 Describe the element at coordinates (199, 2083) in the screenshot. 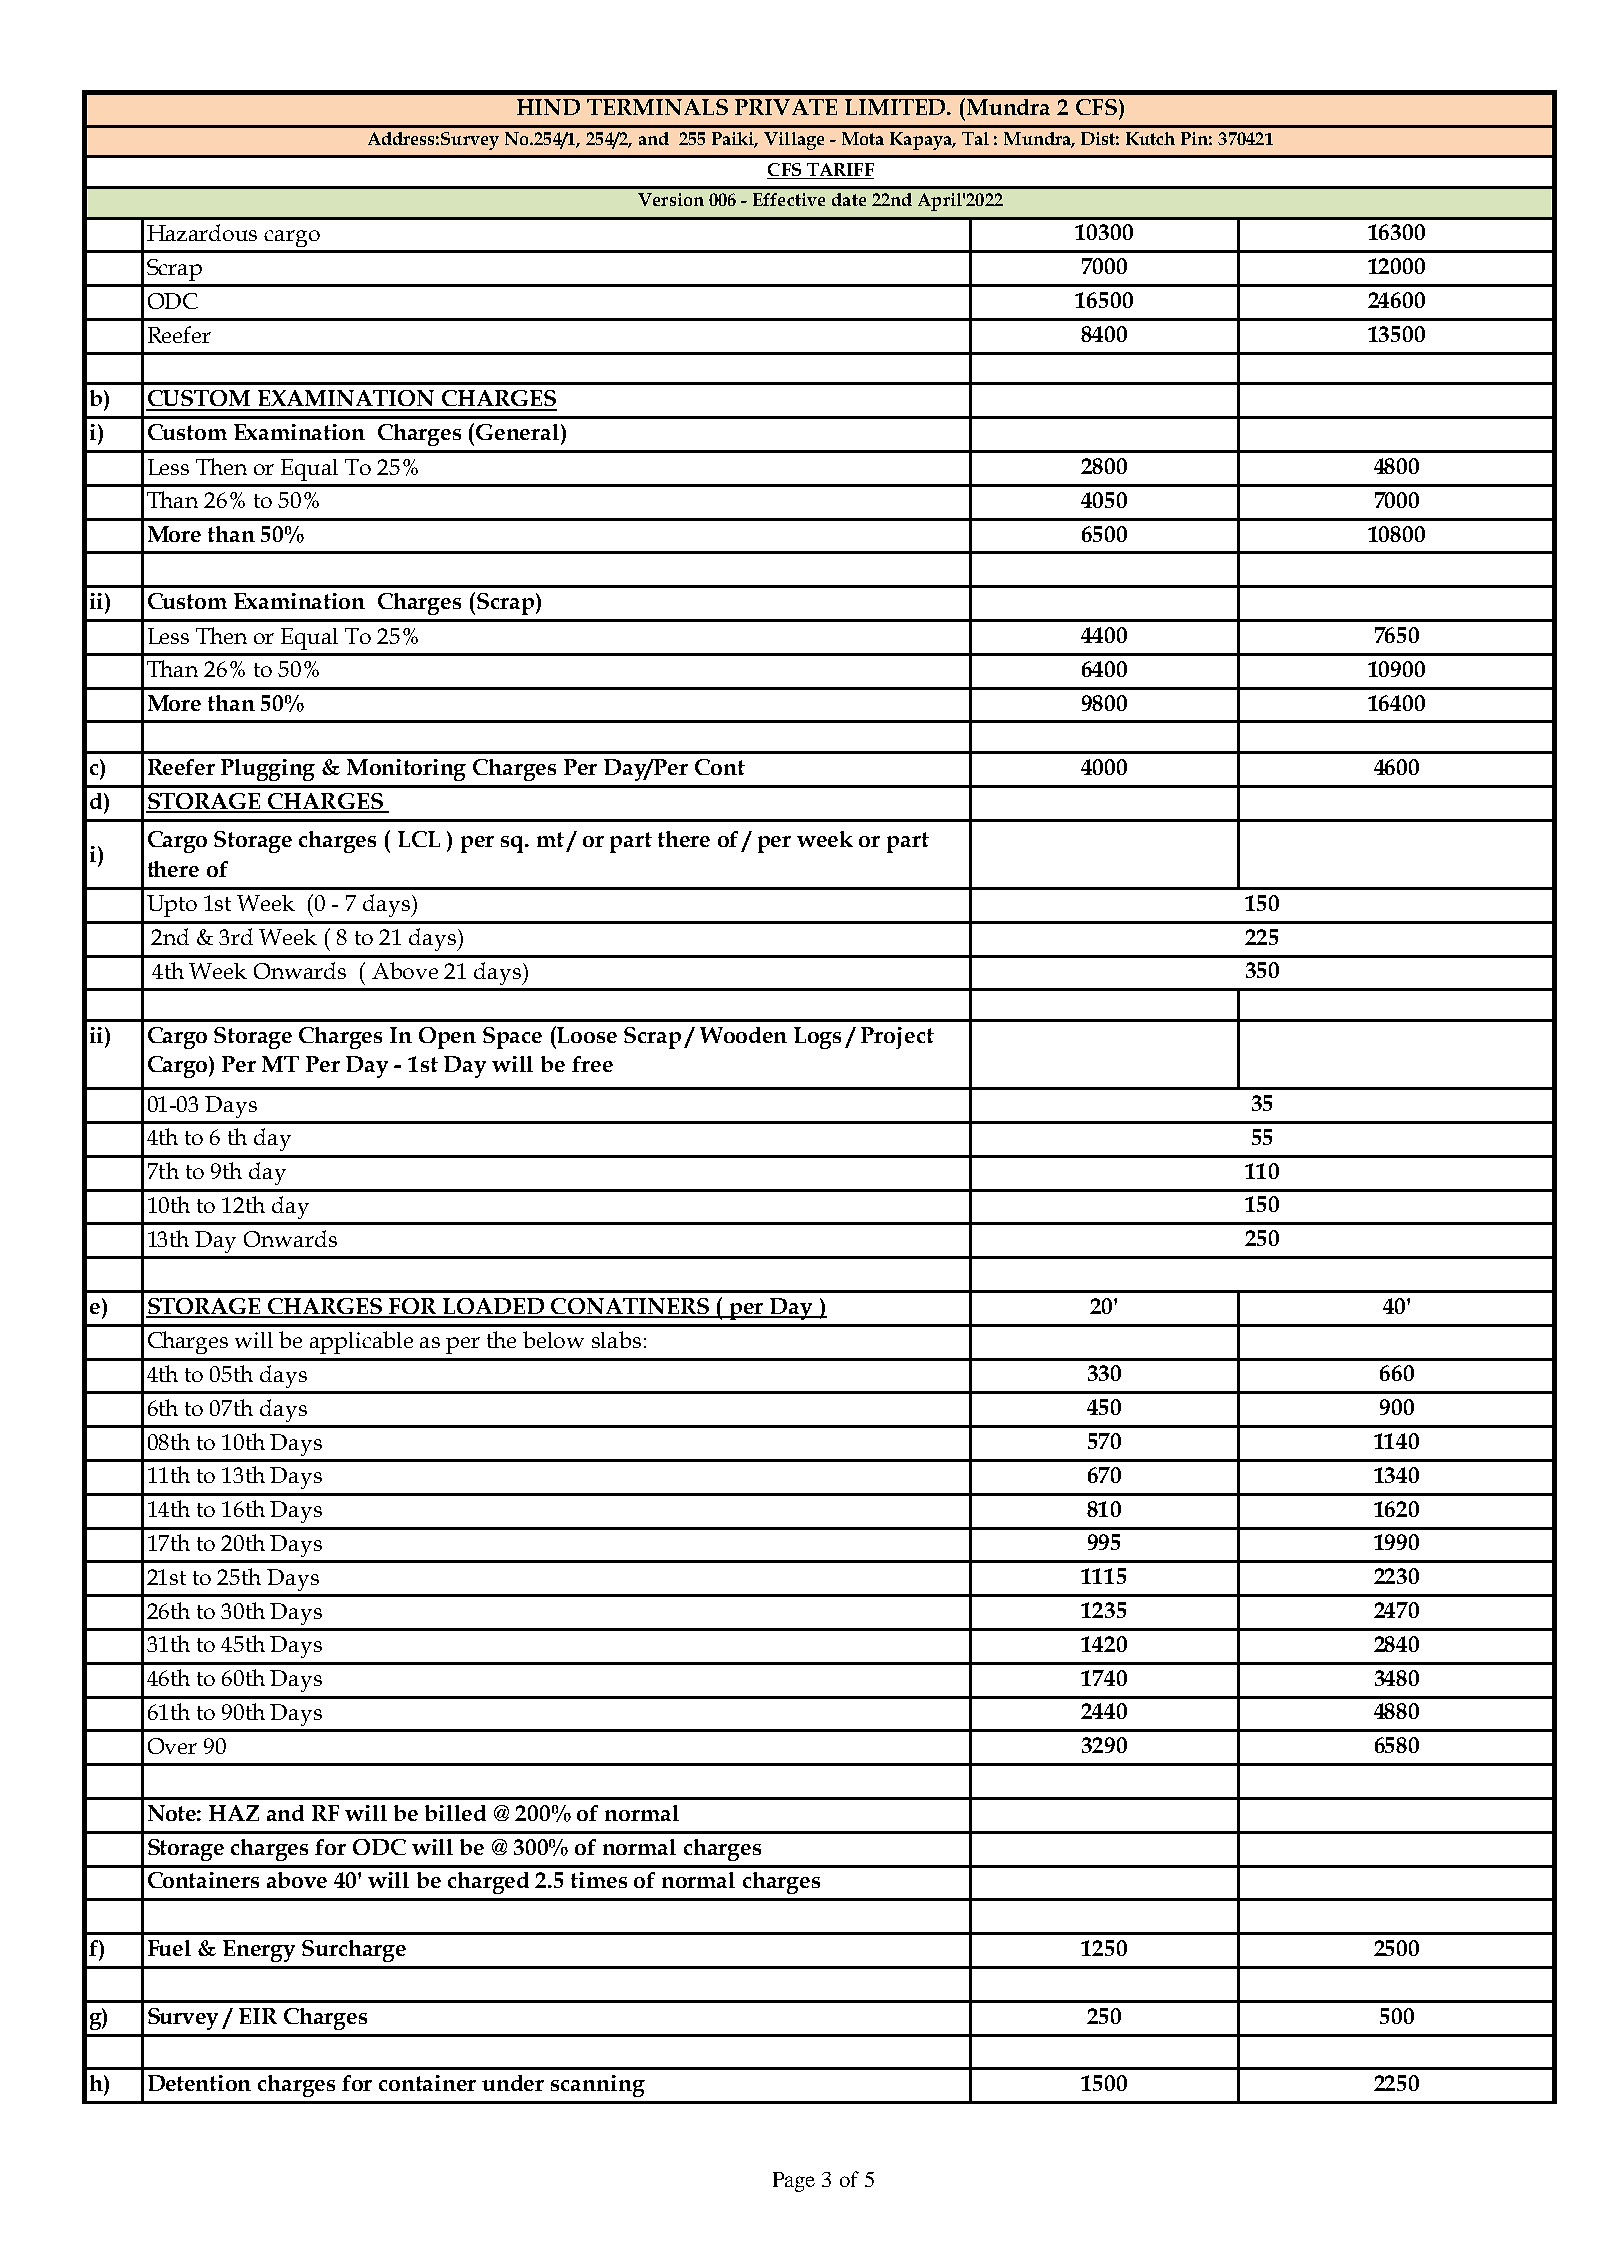

I see `Detention` at that location.
